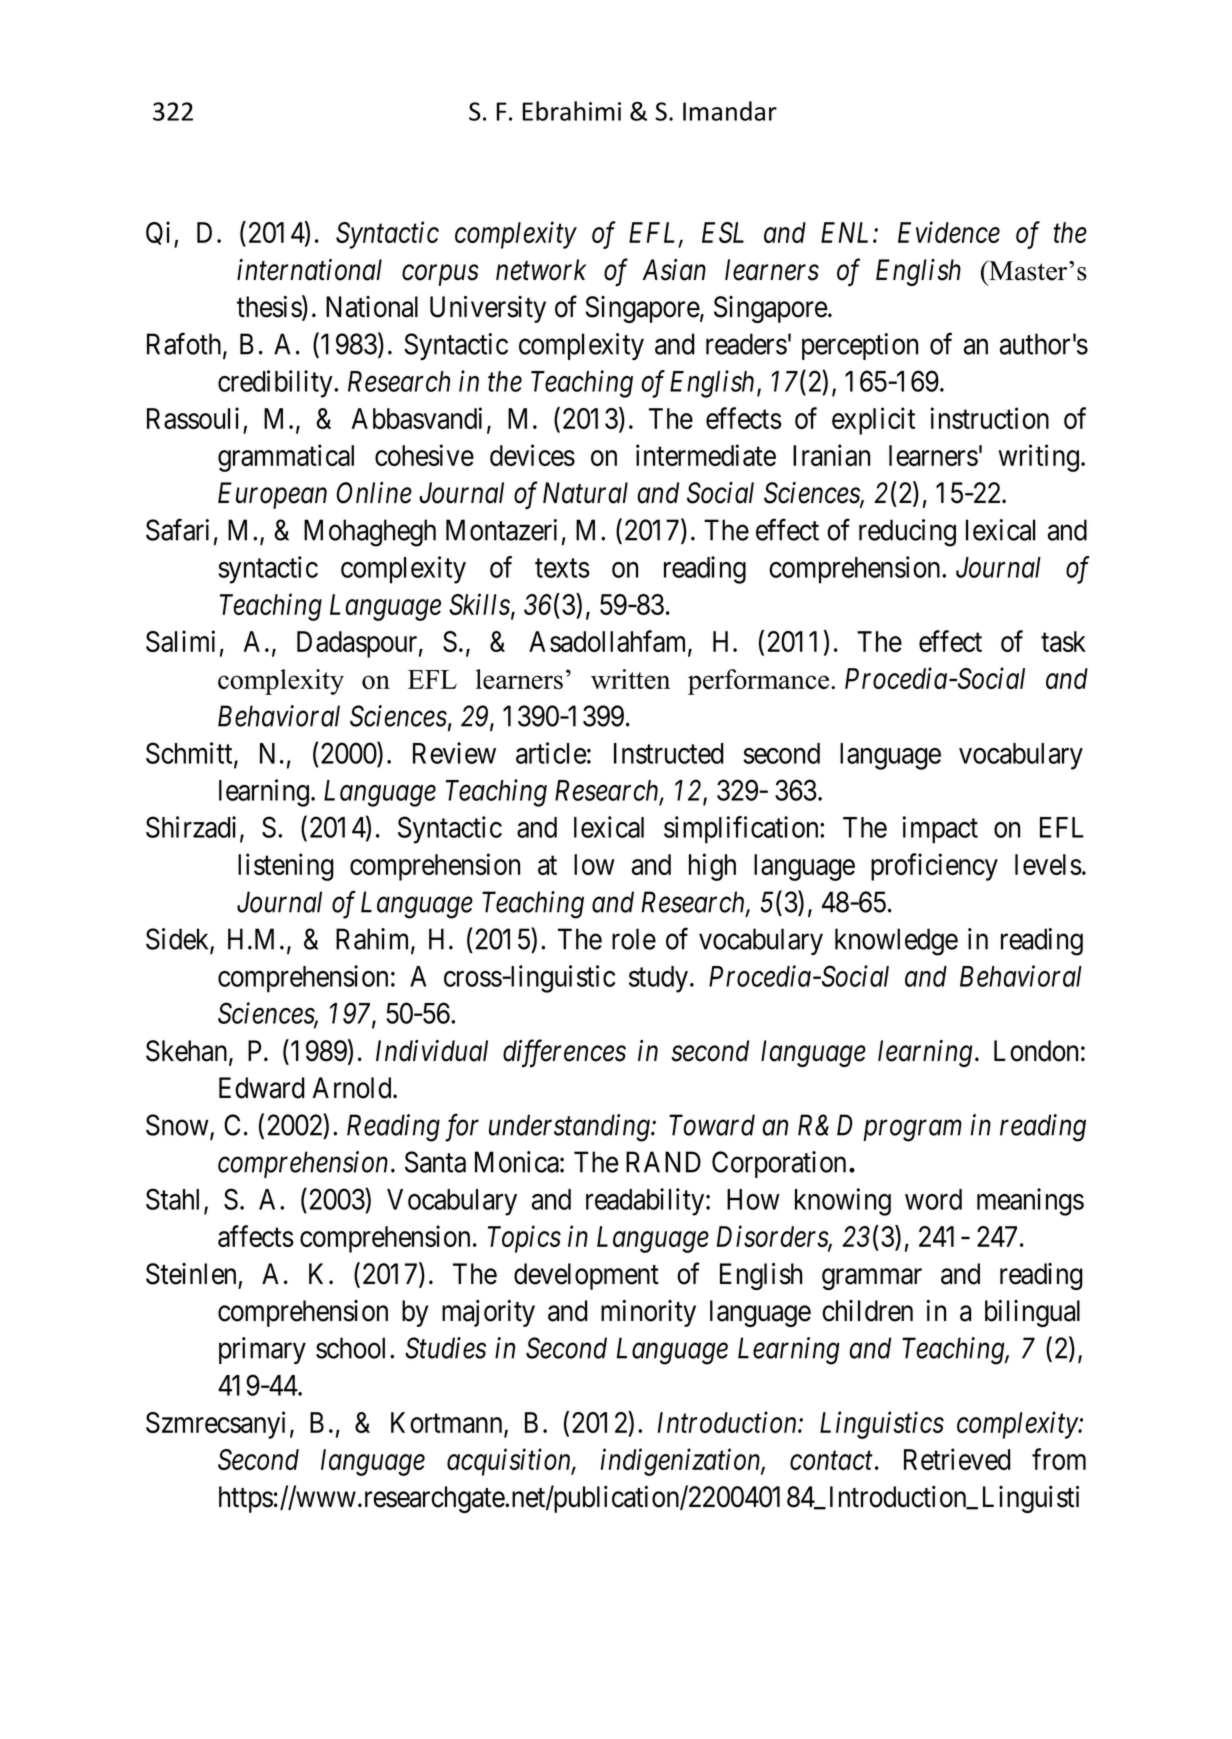 The image size is (1232, 1739). What do you see at coordinates (957, 1459) in the screenshot?
I see `Retrieved` at bounding box center [957, 1459].
